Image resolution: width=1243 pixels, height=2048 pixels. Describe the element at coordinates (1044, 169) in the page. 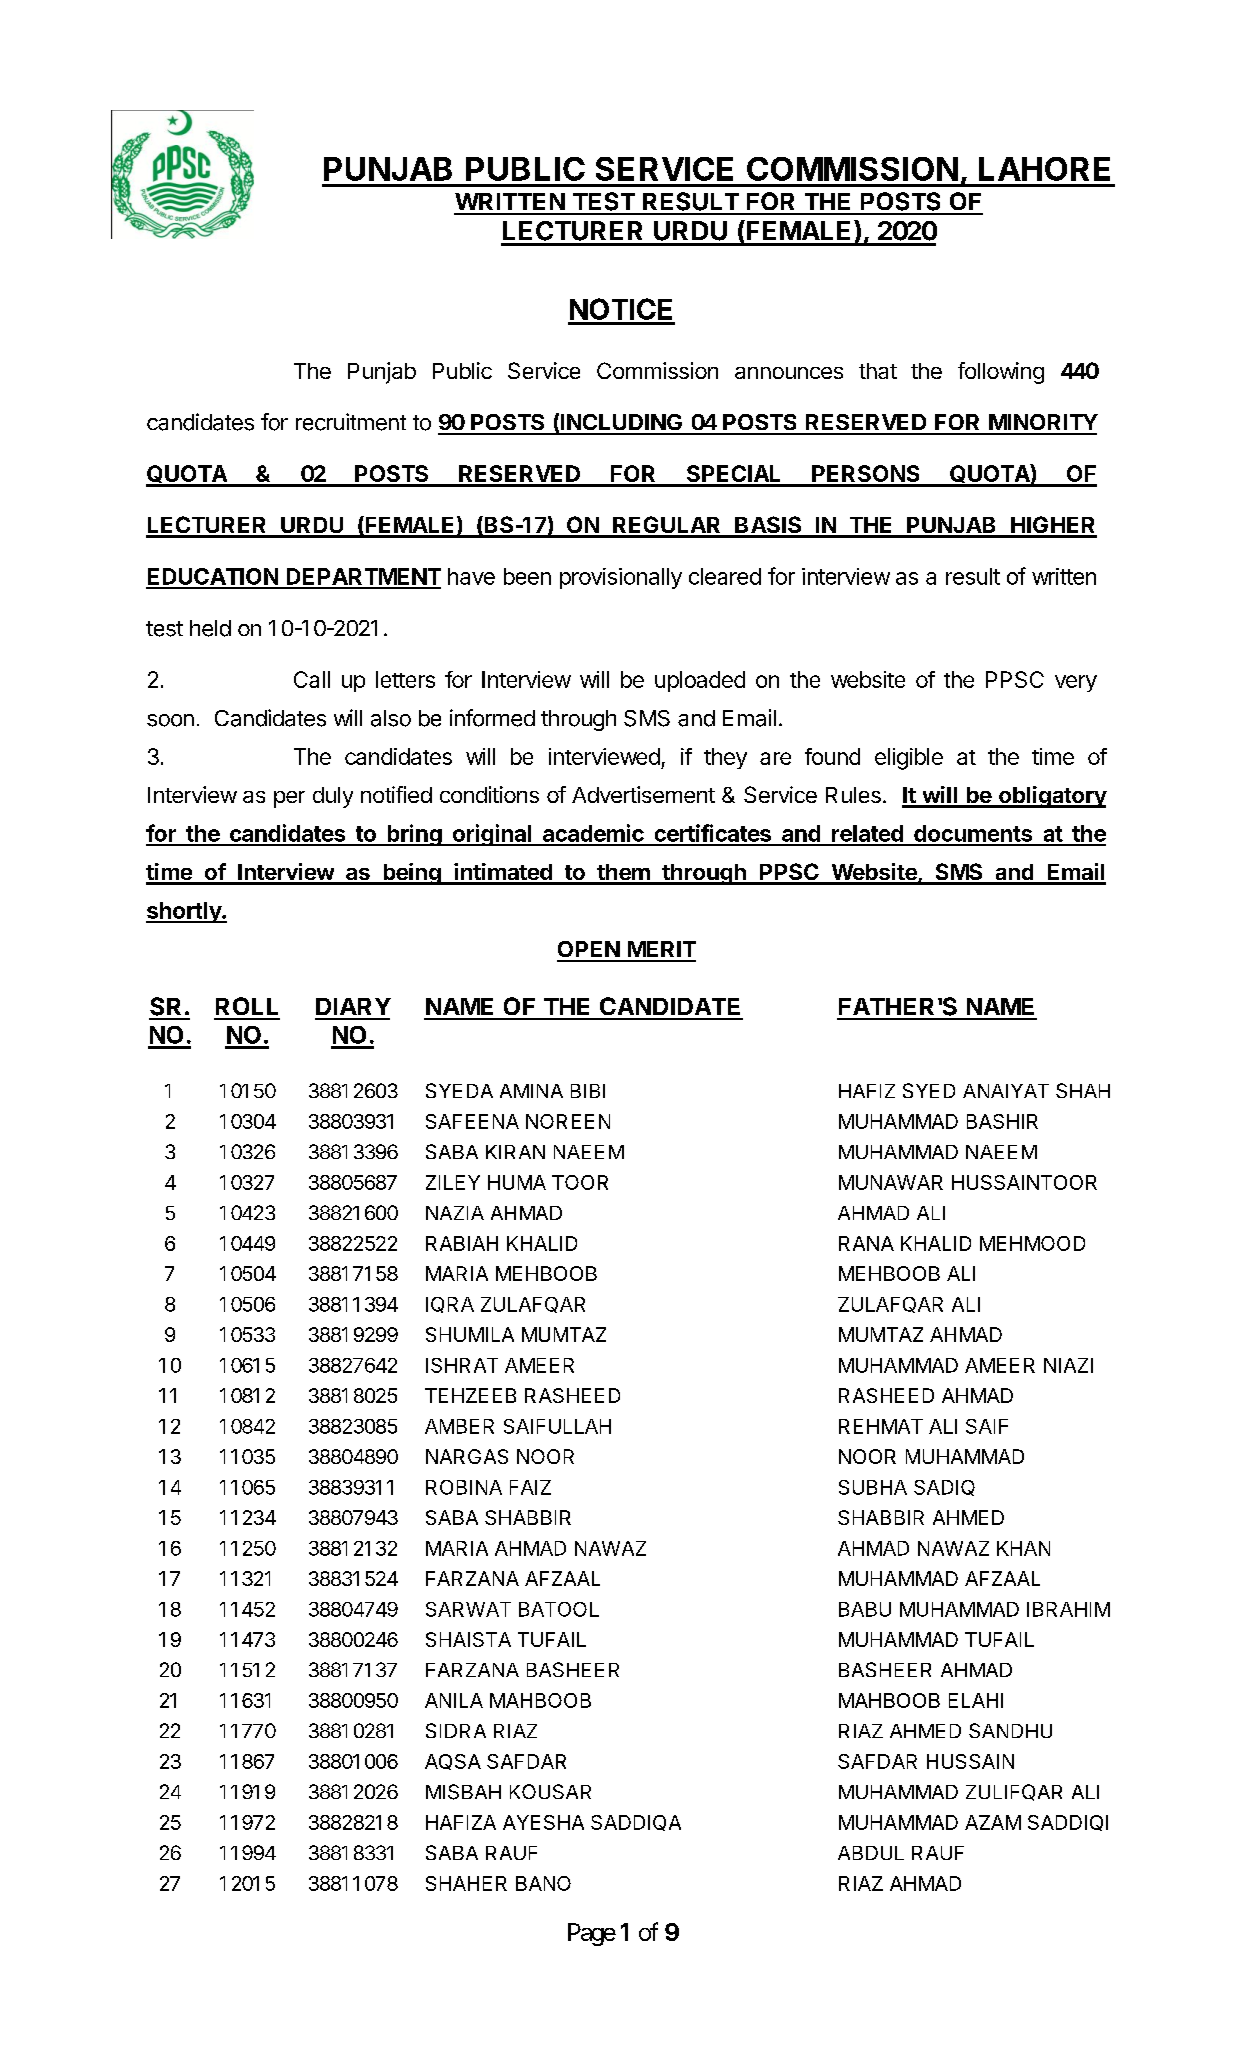

I see `LAHORE` at that location.
